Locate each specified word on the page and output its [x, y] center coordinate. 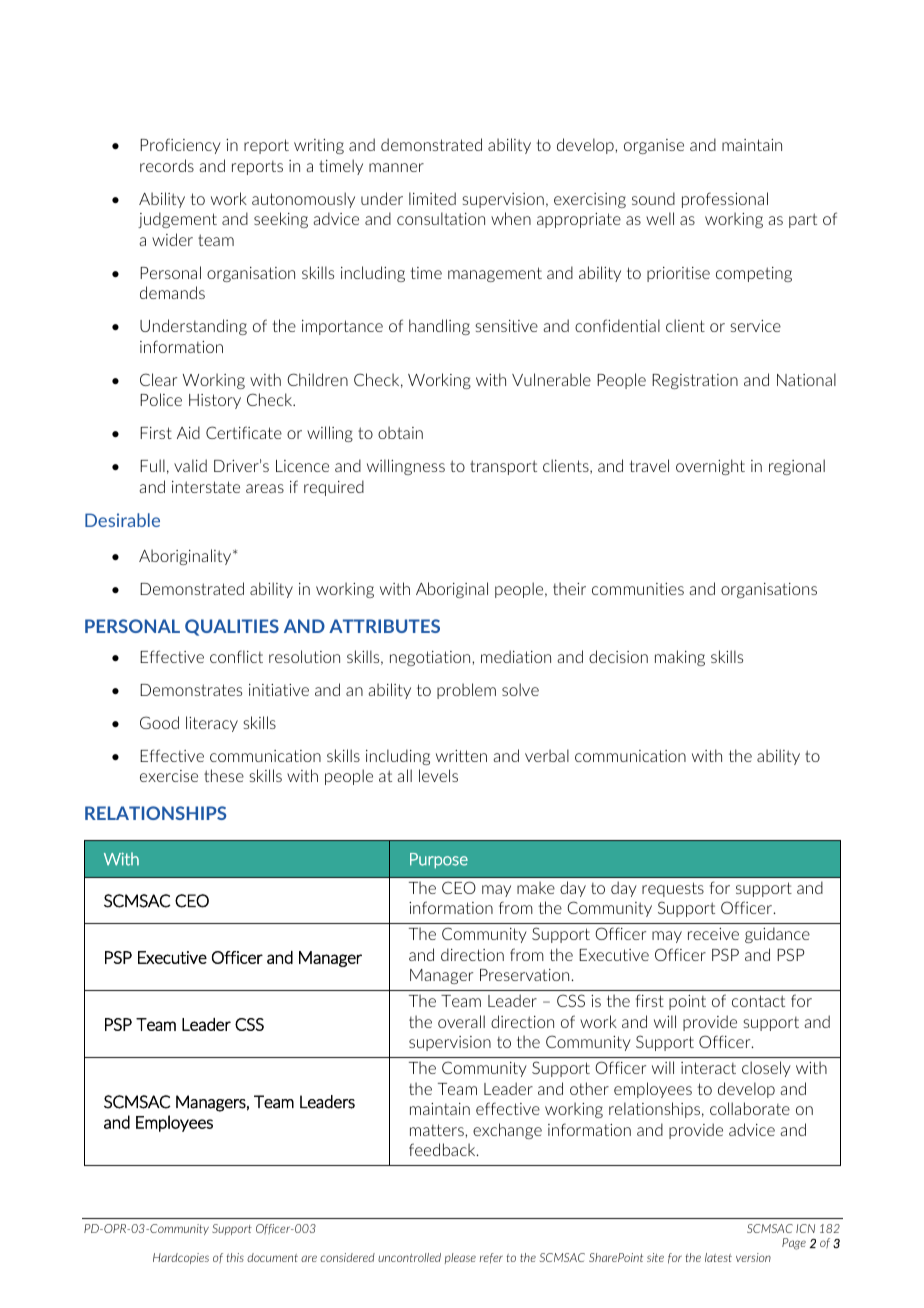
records [167, 165]
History [215, 401]
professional [725, 200]
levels [438, 775]
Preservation [524, 975]
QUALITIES [232, 627]
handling [439, 327]
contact [758, 1001]
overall [461, 1021]
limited [432, 198]
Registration [695, 381]
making [680, 658]
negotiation [431, 658]
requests [673, 889]
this [235, 1257]
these [224, 775]
